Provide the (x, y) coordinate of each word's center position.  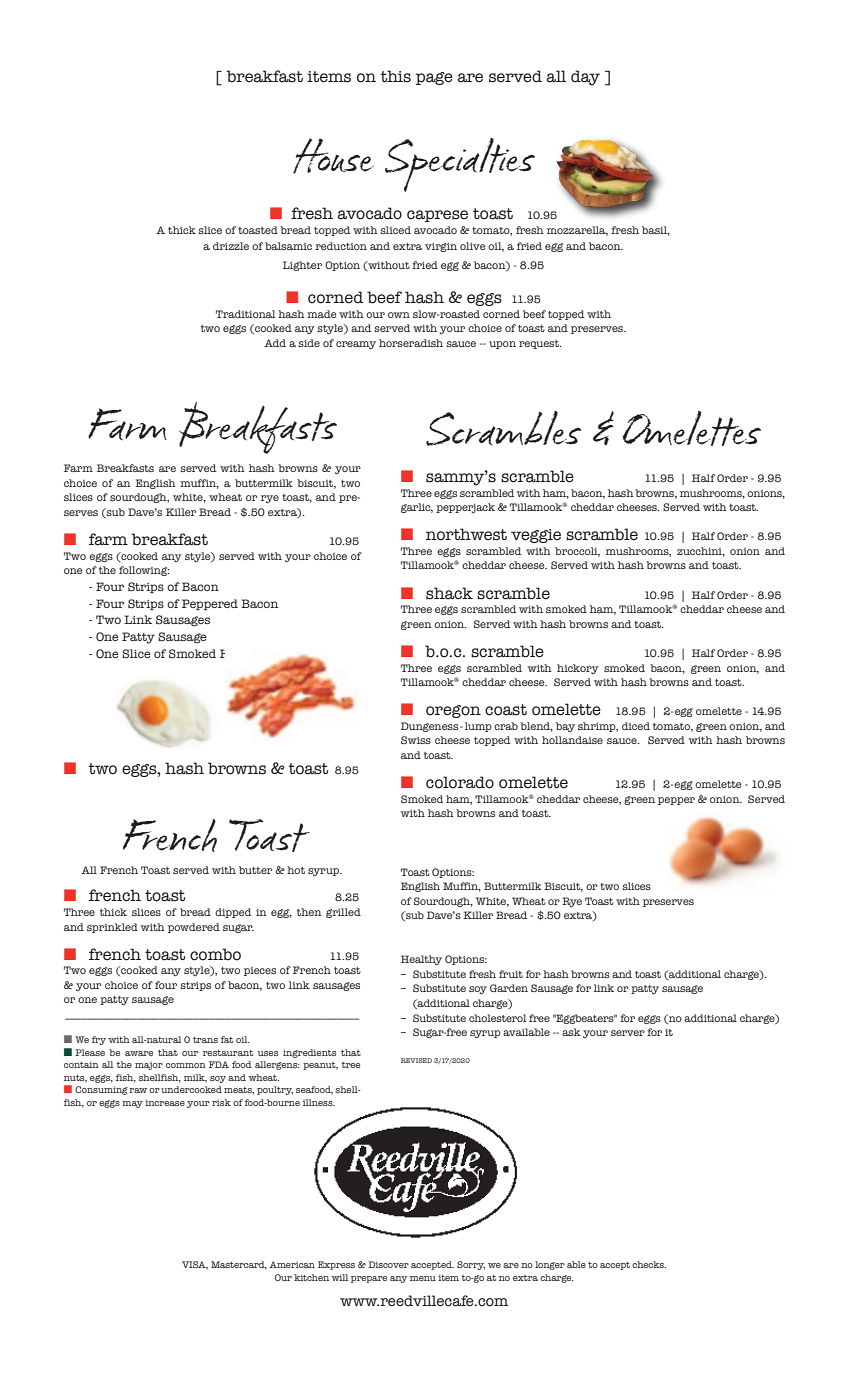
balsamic (288, 246)
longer (550, 1265)
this (396, 76)
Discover (388, 1264)
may (132, 1104)
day (585, 78)
